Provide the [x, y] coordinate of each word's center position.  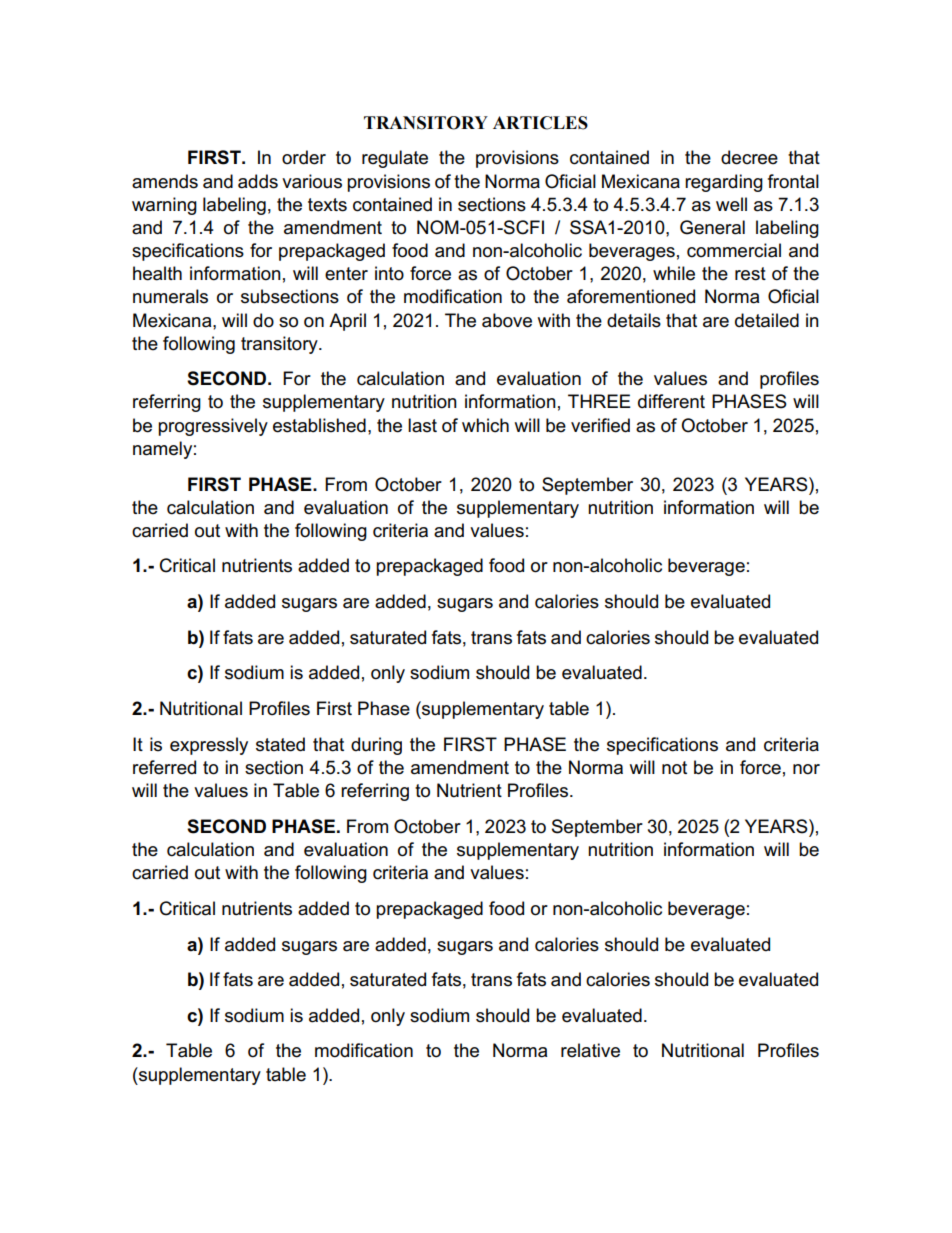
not [674, 768]
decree [749, 157]
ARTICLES [540, 123]
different [671, 401]
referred [164, 767]
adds [258, 181]
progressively [213, 427]
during [376, 746]
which [485, 425]
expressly [209, 746]
